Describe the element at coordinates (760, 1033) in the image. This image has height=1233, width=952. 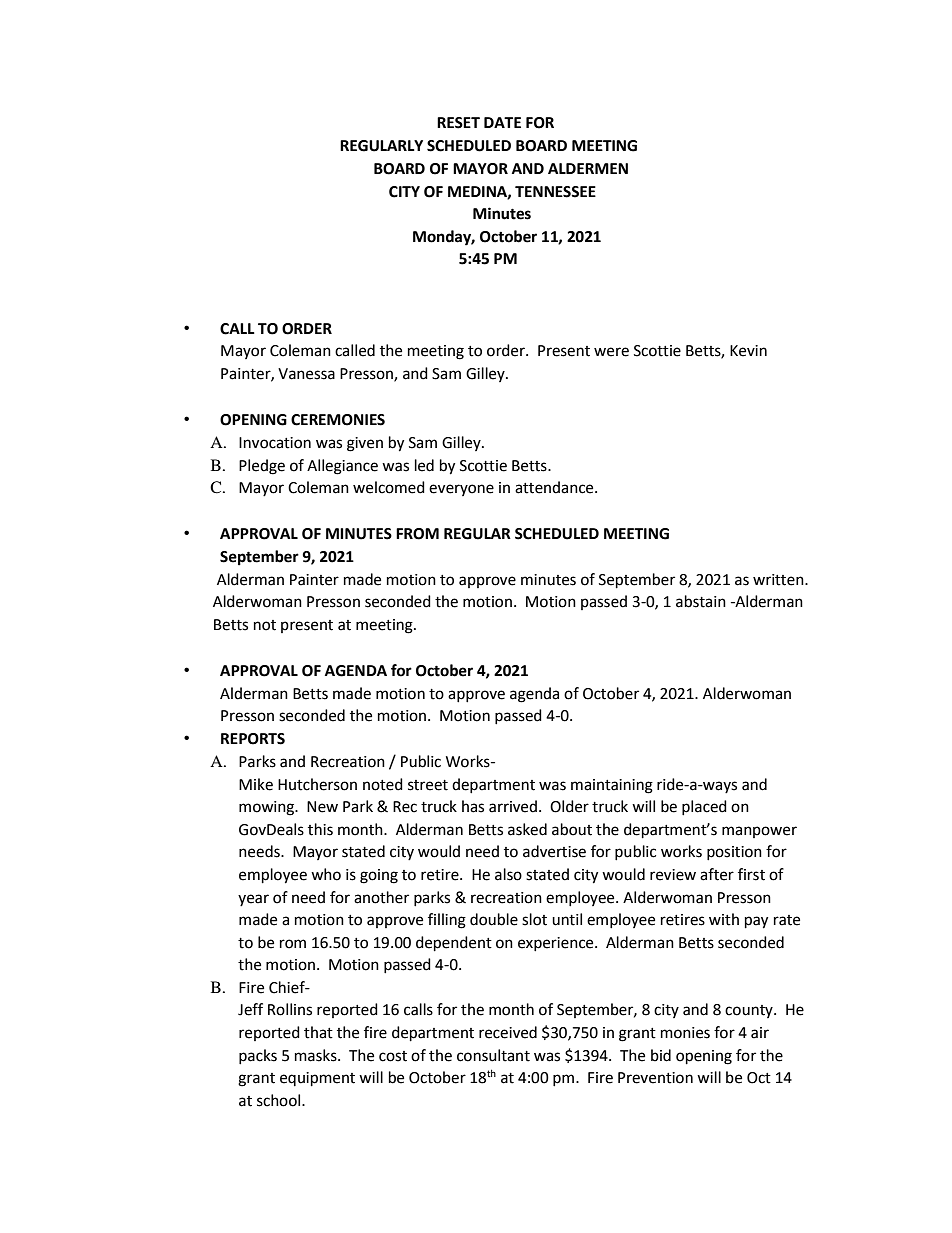
I see `air` at that location.
